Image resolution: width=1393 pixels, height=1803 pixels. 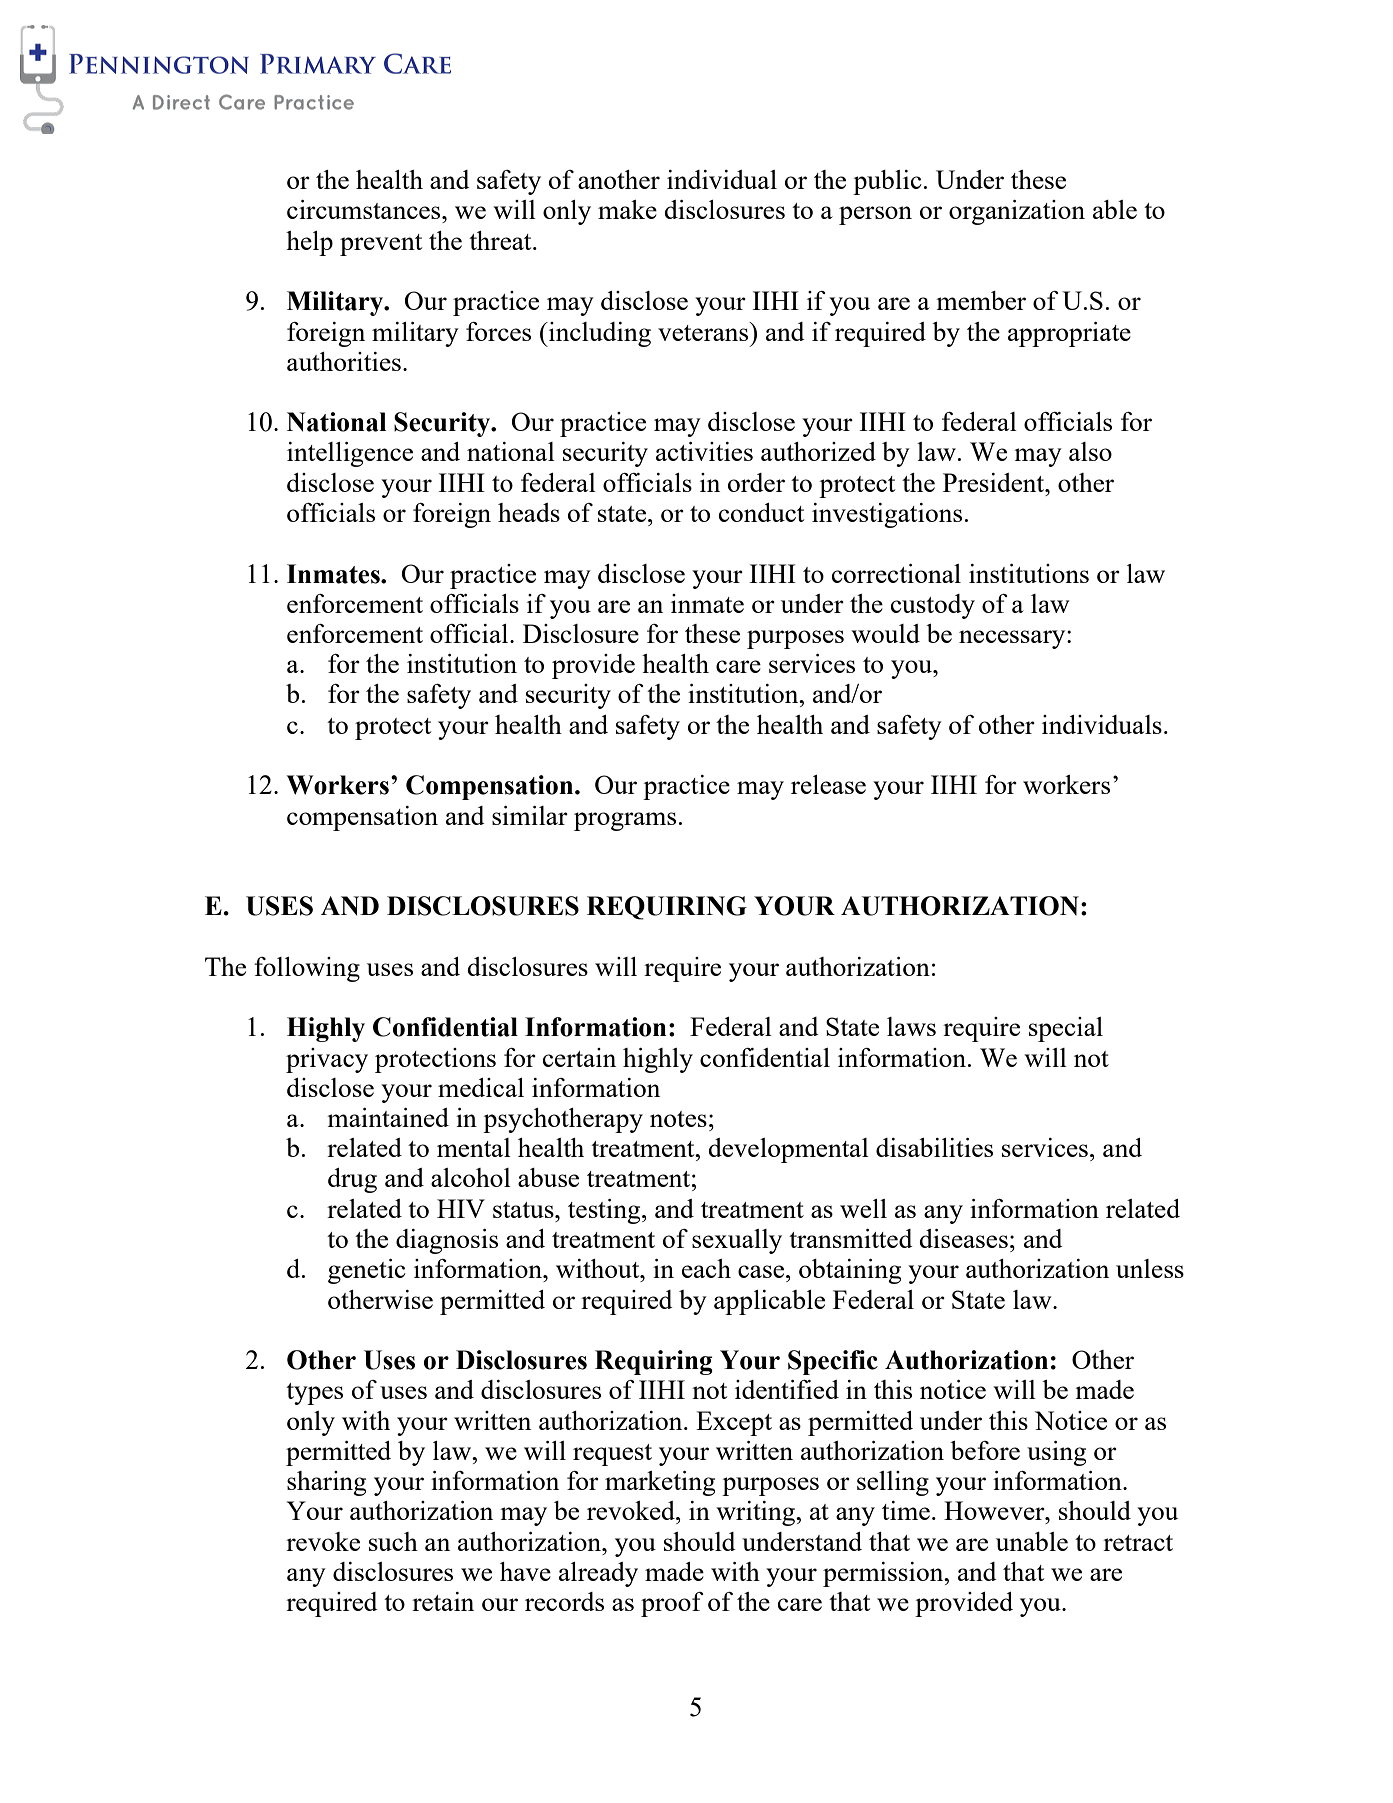 I want to click on following, so click(x=307, y=969).
